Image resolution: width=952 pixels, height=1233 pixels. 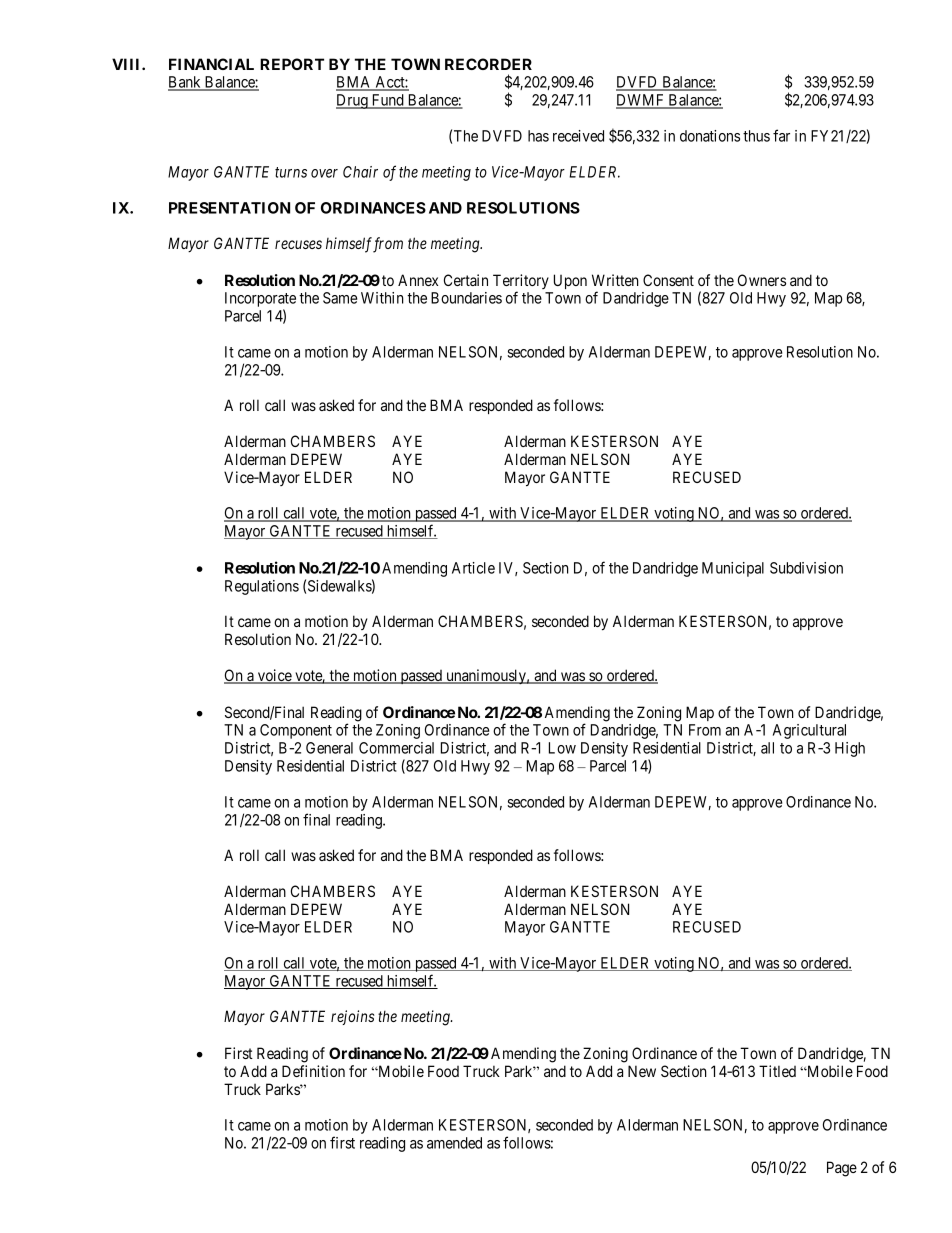 I want to click on Bank, so click(x=185, y=83).
